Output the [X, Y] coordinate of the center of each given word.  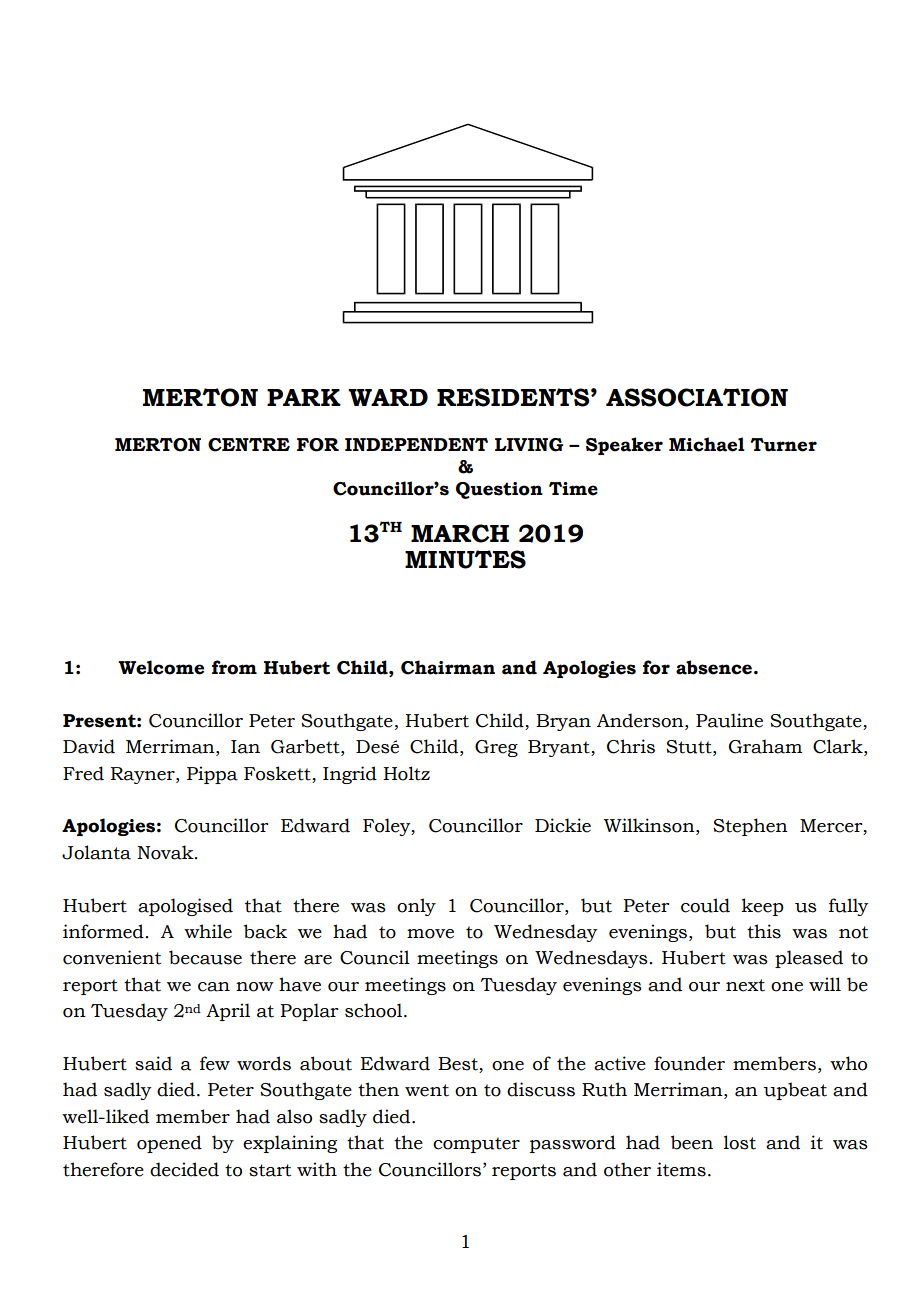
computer [476, 1145]
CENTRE [249, 445]
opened [169, 1144]
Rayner [144, 775]
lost [740, 1142]
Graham [765, 746]
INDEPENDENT [416, 444]
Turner [784, 445]
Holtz [406, 773]
